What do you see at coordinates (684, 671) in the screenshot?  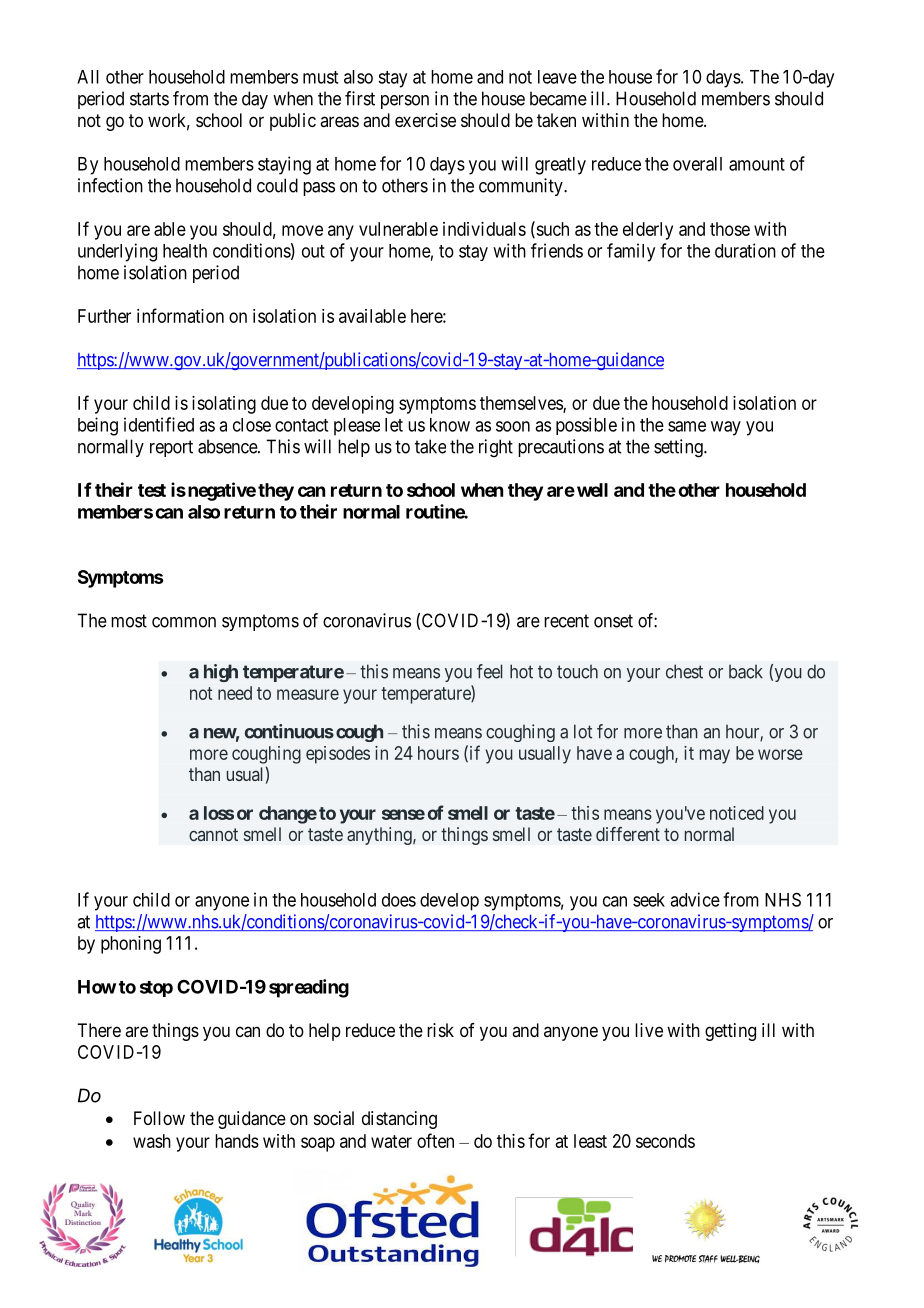 I see `chest` at bounding box center [684, 671].
